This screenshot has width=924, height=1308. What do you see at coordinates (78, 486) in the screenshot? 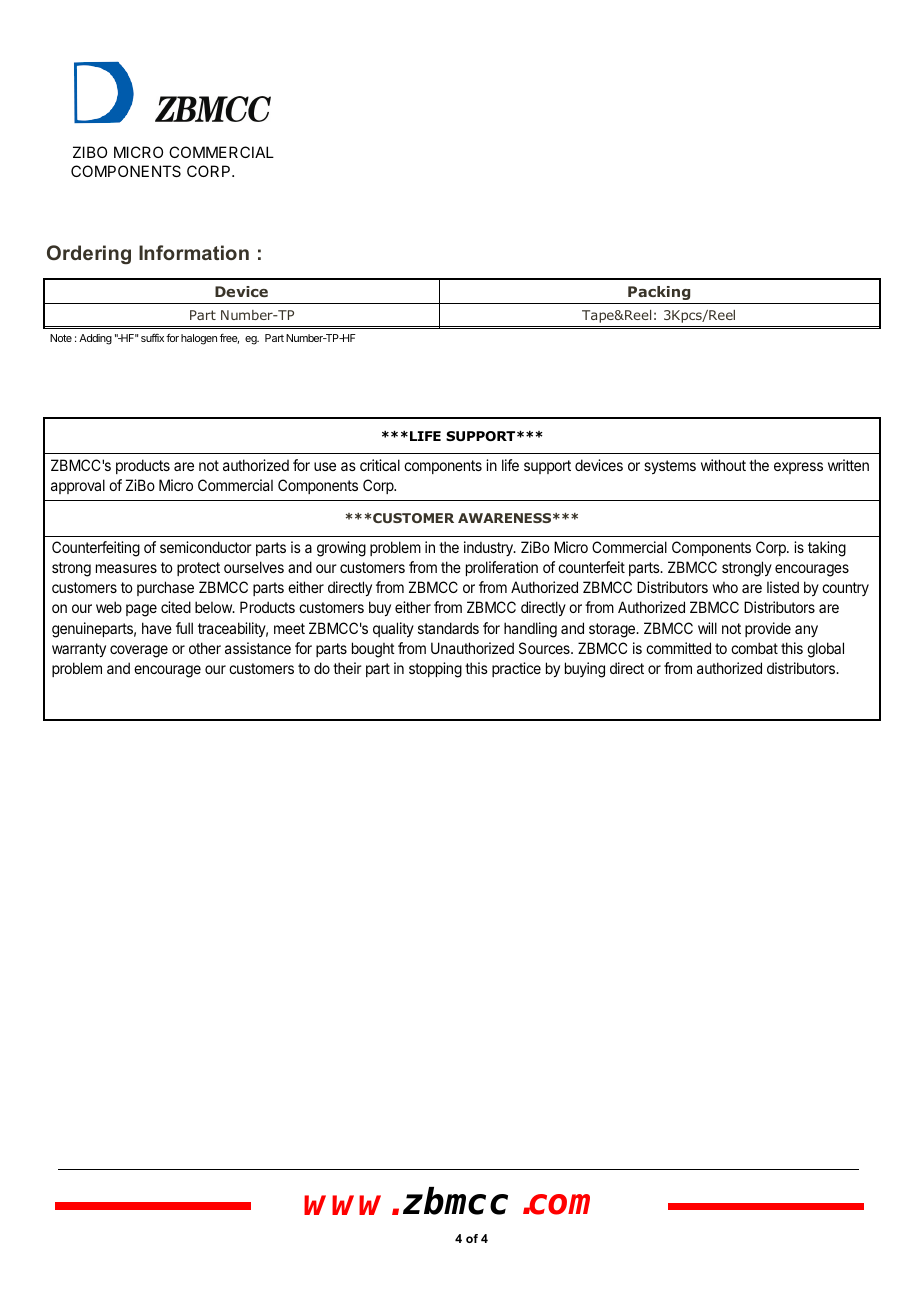
I see `approval` at bounding box center [78, 486].
